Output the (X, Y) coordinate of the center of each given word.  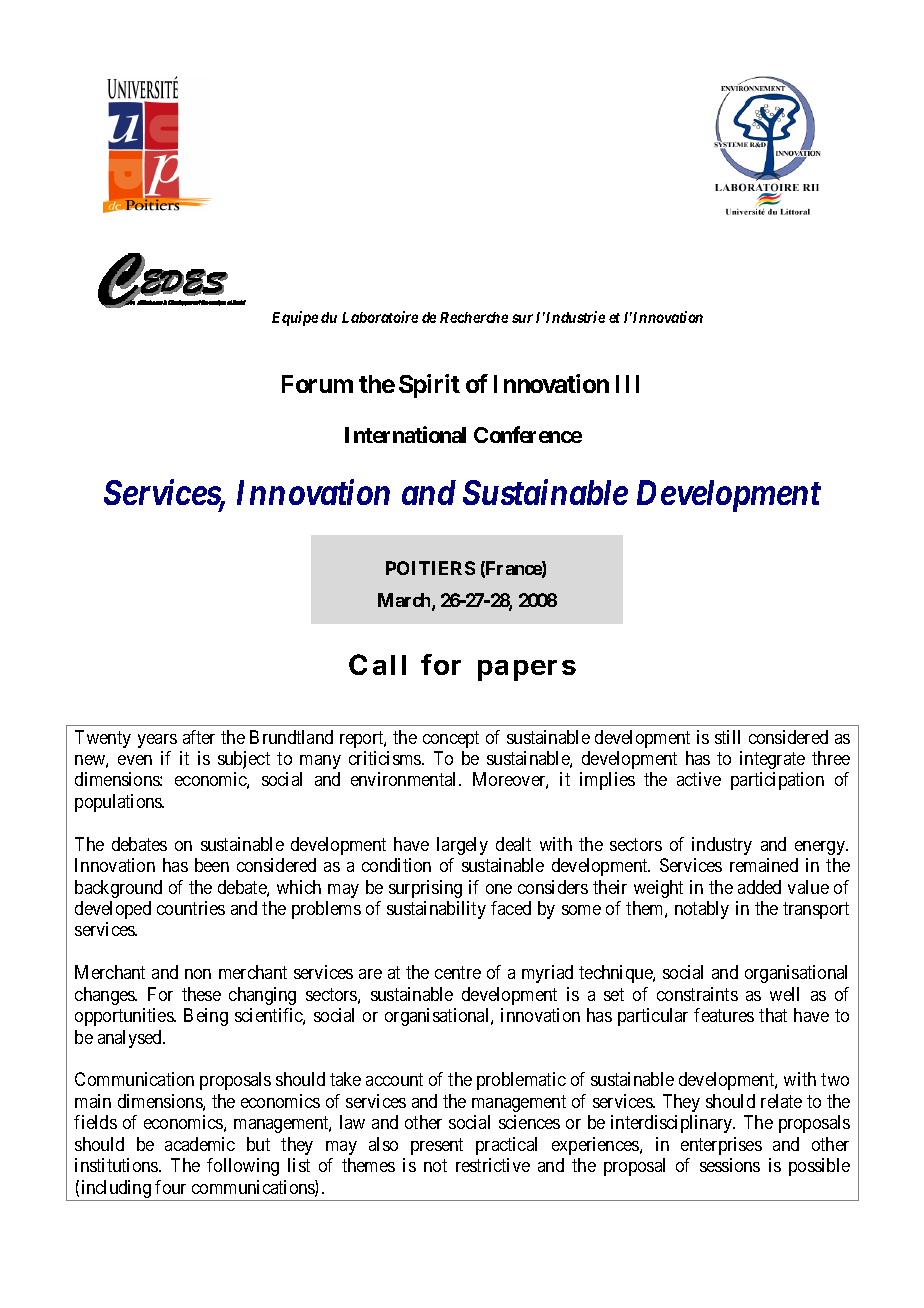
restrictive (493, 1165)
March (405, 601)
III (627, 384)
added (759, 887)
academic (200, 1144)
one (499, 889)
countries (191, 908)
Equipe (295, 318)
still (727, 737)
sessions (730, 1165)
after (199, 737)
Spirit (429, 386)
